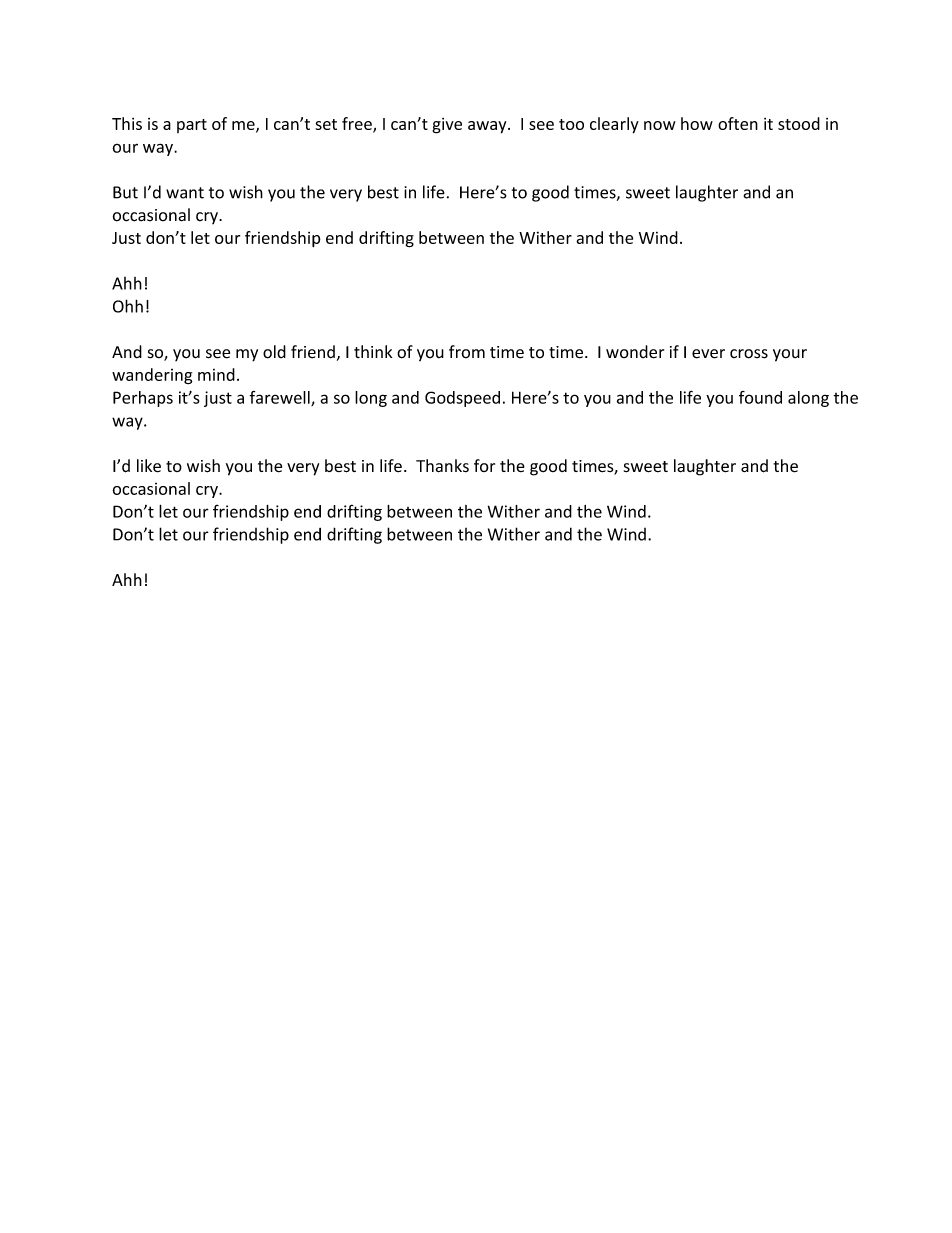  What do you see at coordinates (185, 193) in the document?
I see `want` at bounding box center [185, 193].
